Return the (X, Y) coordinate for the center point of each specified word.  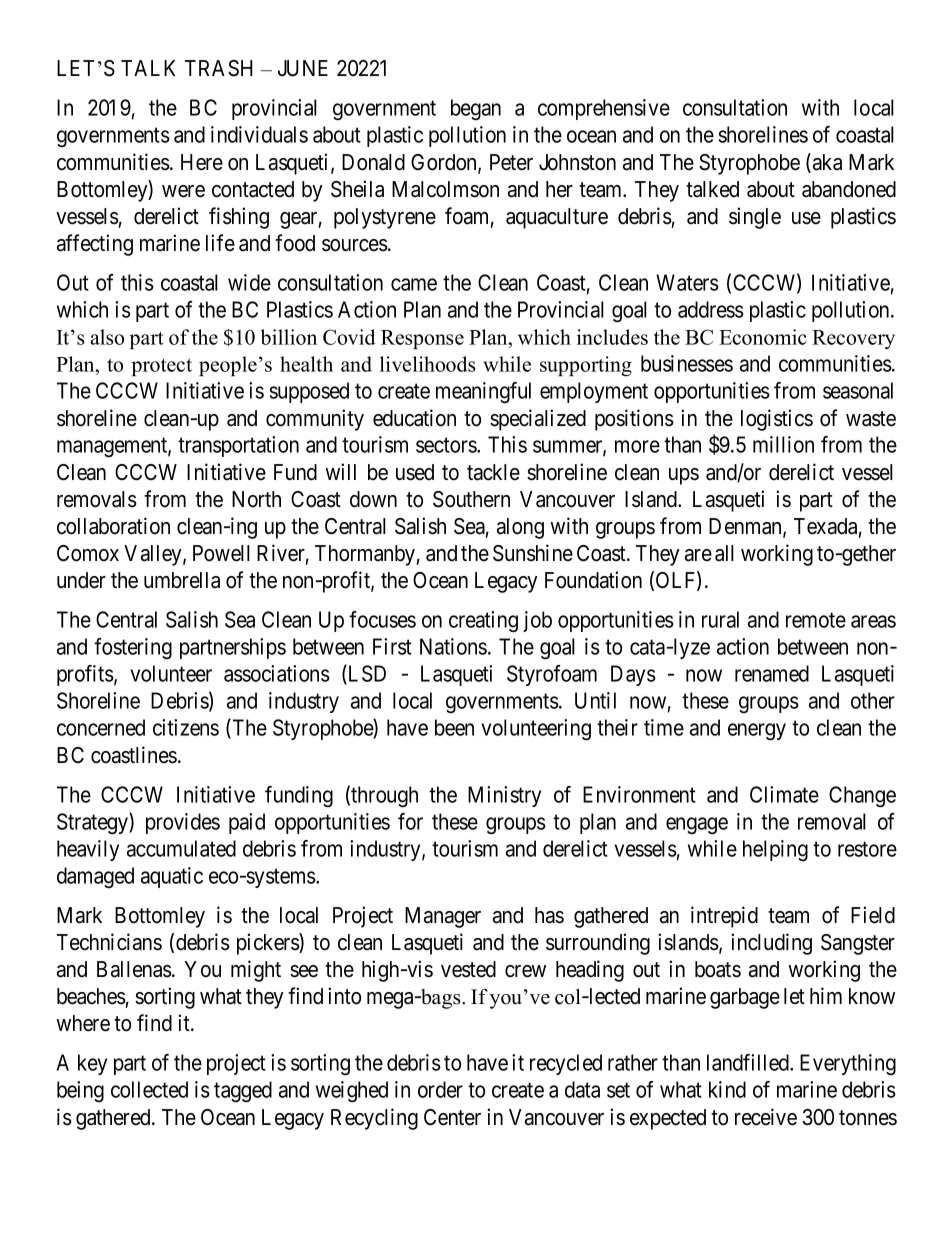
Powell (221, 553)
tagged (243, 1092)
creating (483, 622)
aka (826, 163)
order (440, 1089)
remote (816, 620)
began (476, 109)
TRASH (219, 68)
